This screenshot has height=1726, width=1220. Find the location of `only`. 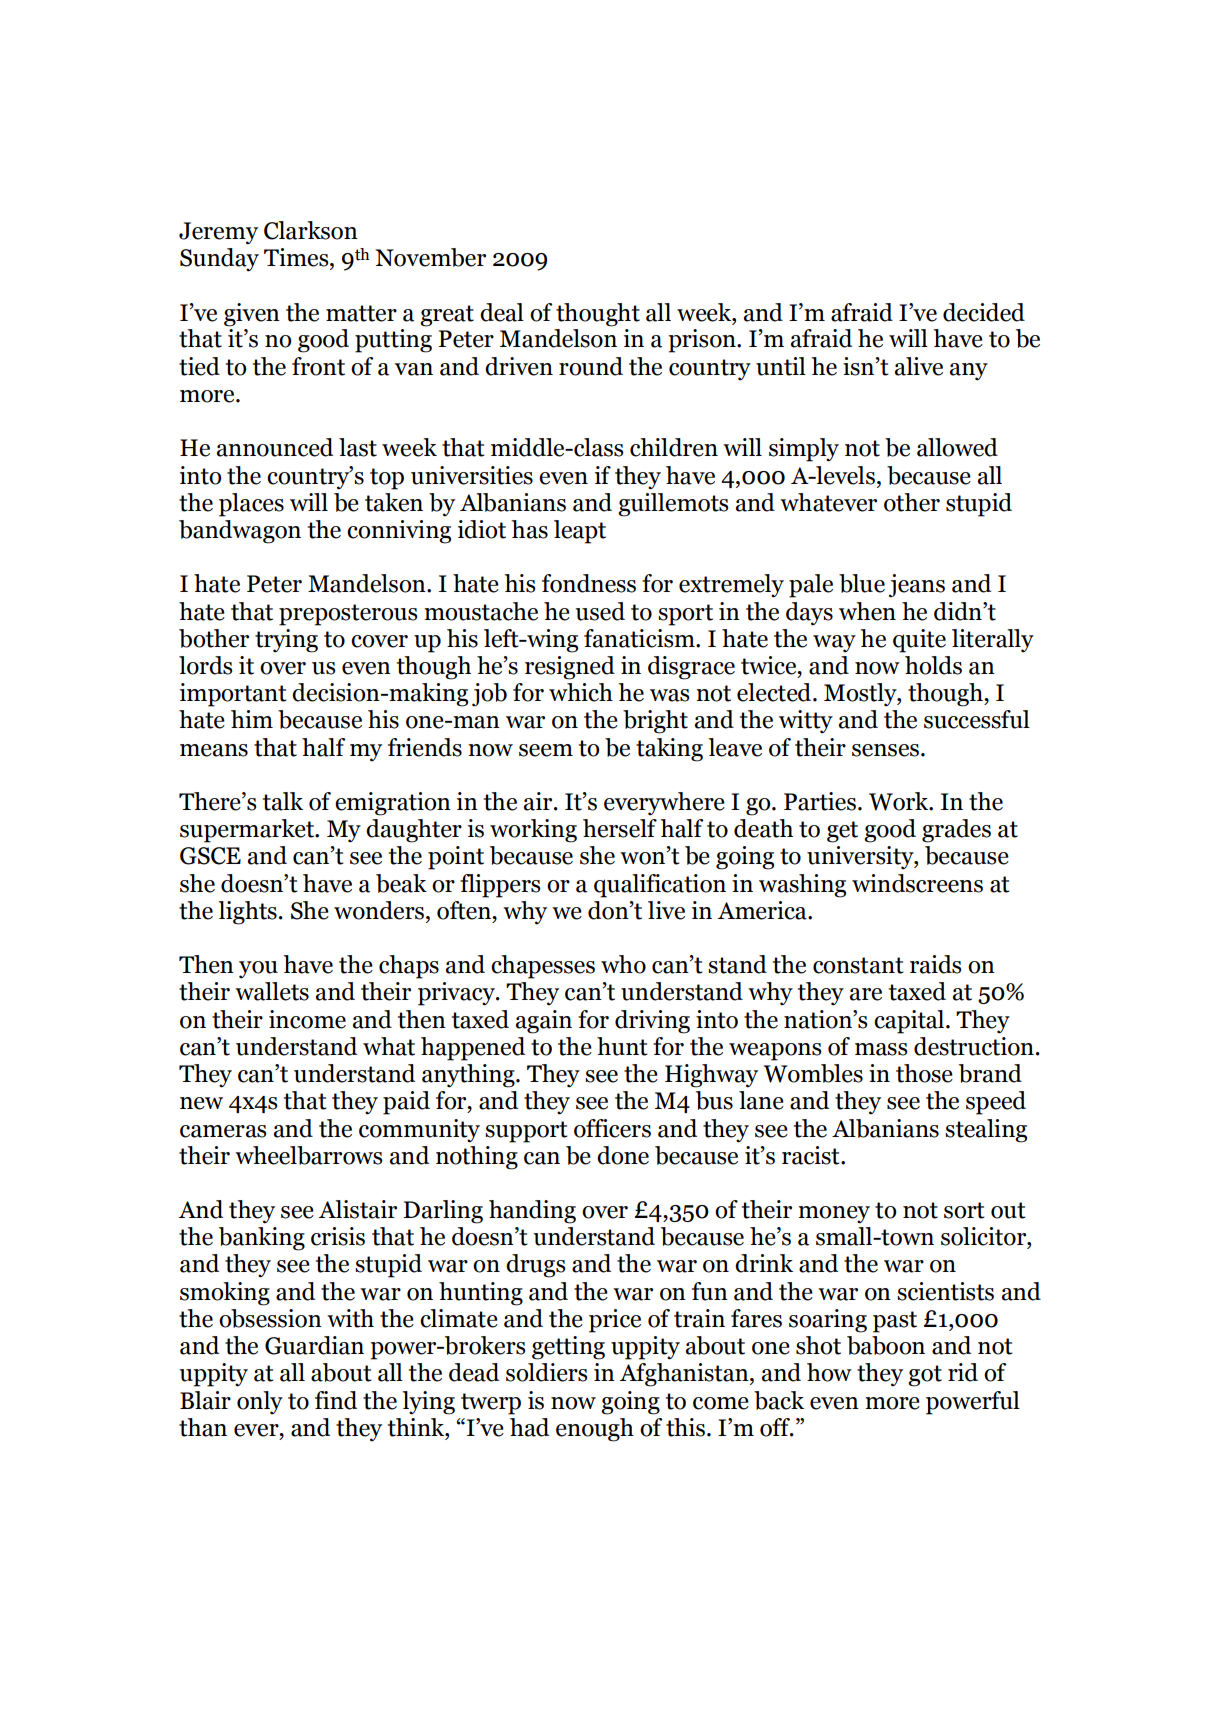

only is located at coordinates (260, 1403).
